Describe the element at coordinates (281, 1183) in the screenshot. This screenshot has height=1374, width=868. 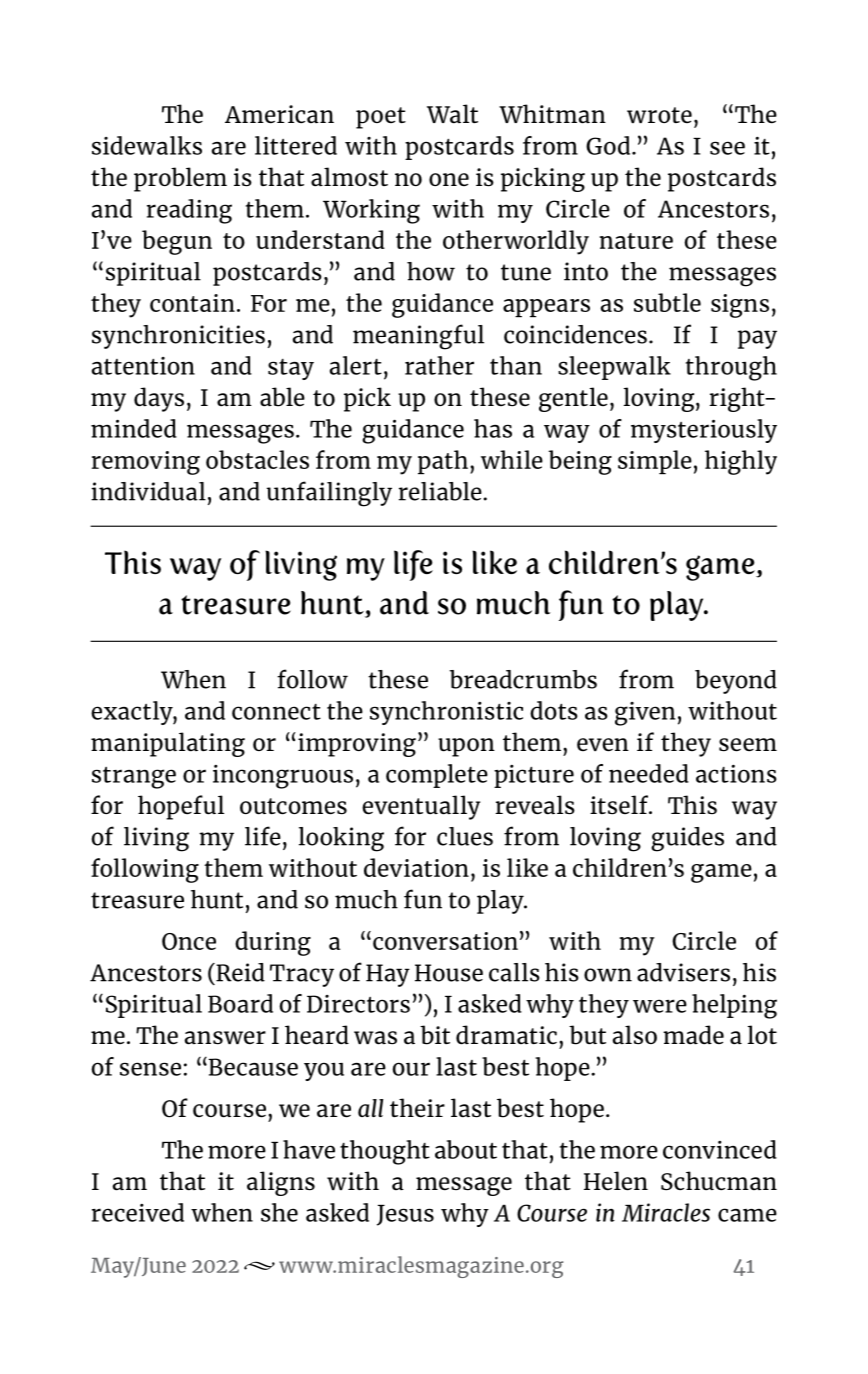
I see `aligns` at that location.
